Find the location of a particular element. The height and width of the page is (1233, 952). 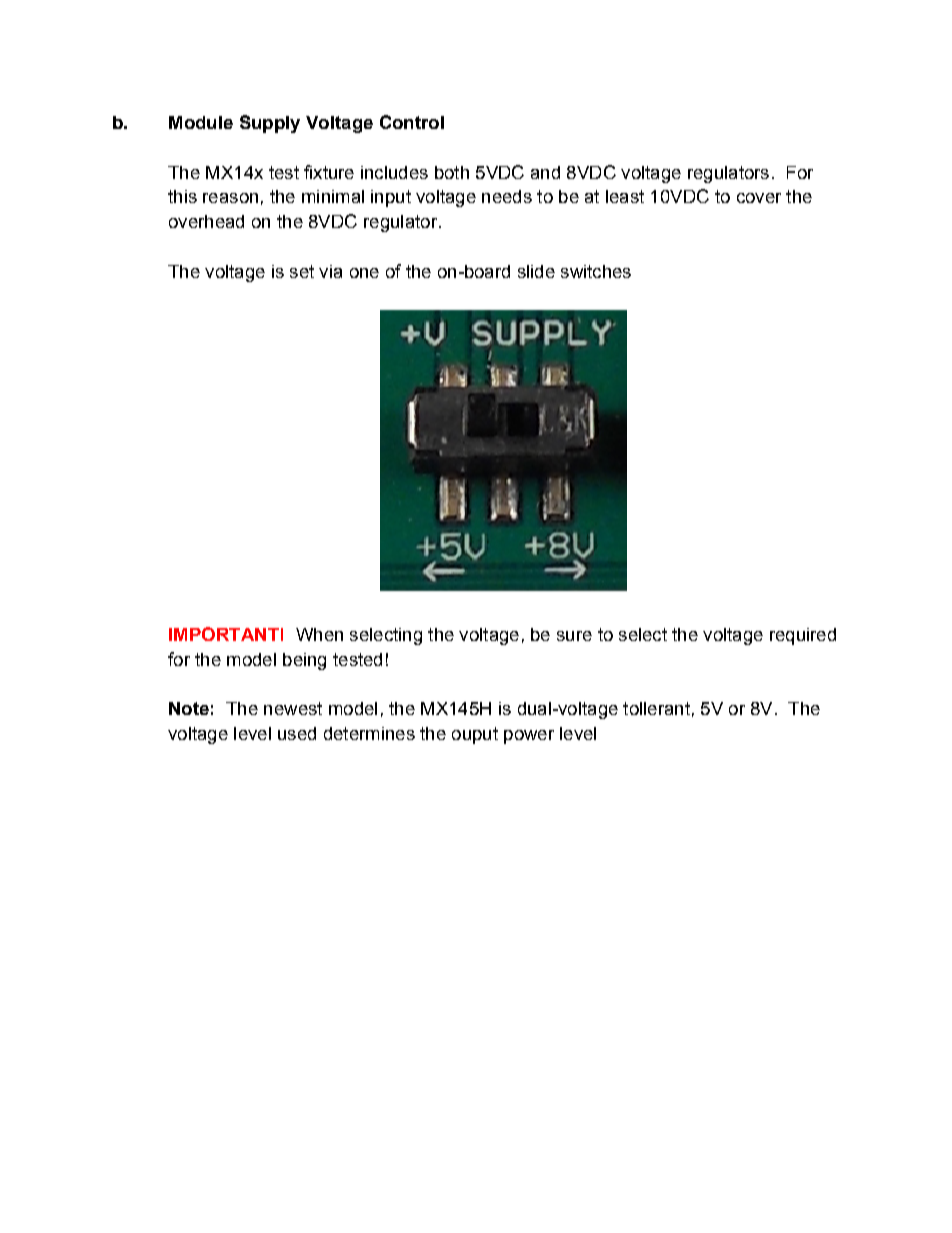

least is located at coordinates (625, 196).
